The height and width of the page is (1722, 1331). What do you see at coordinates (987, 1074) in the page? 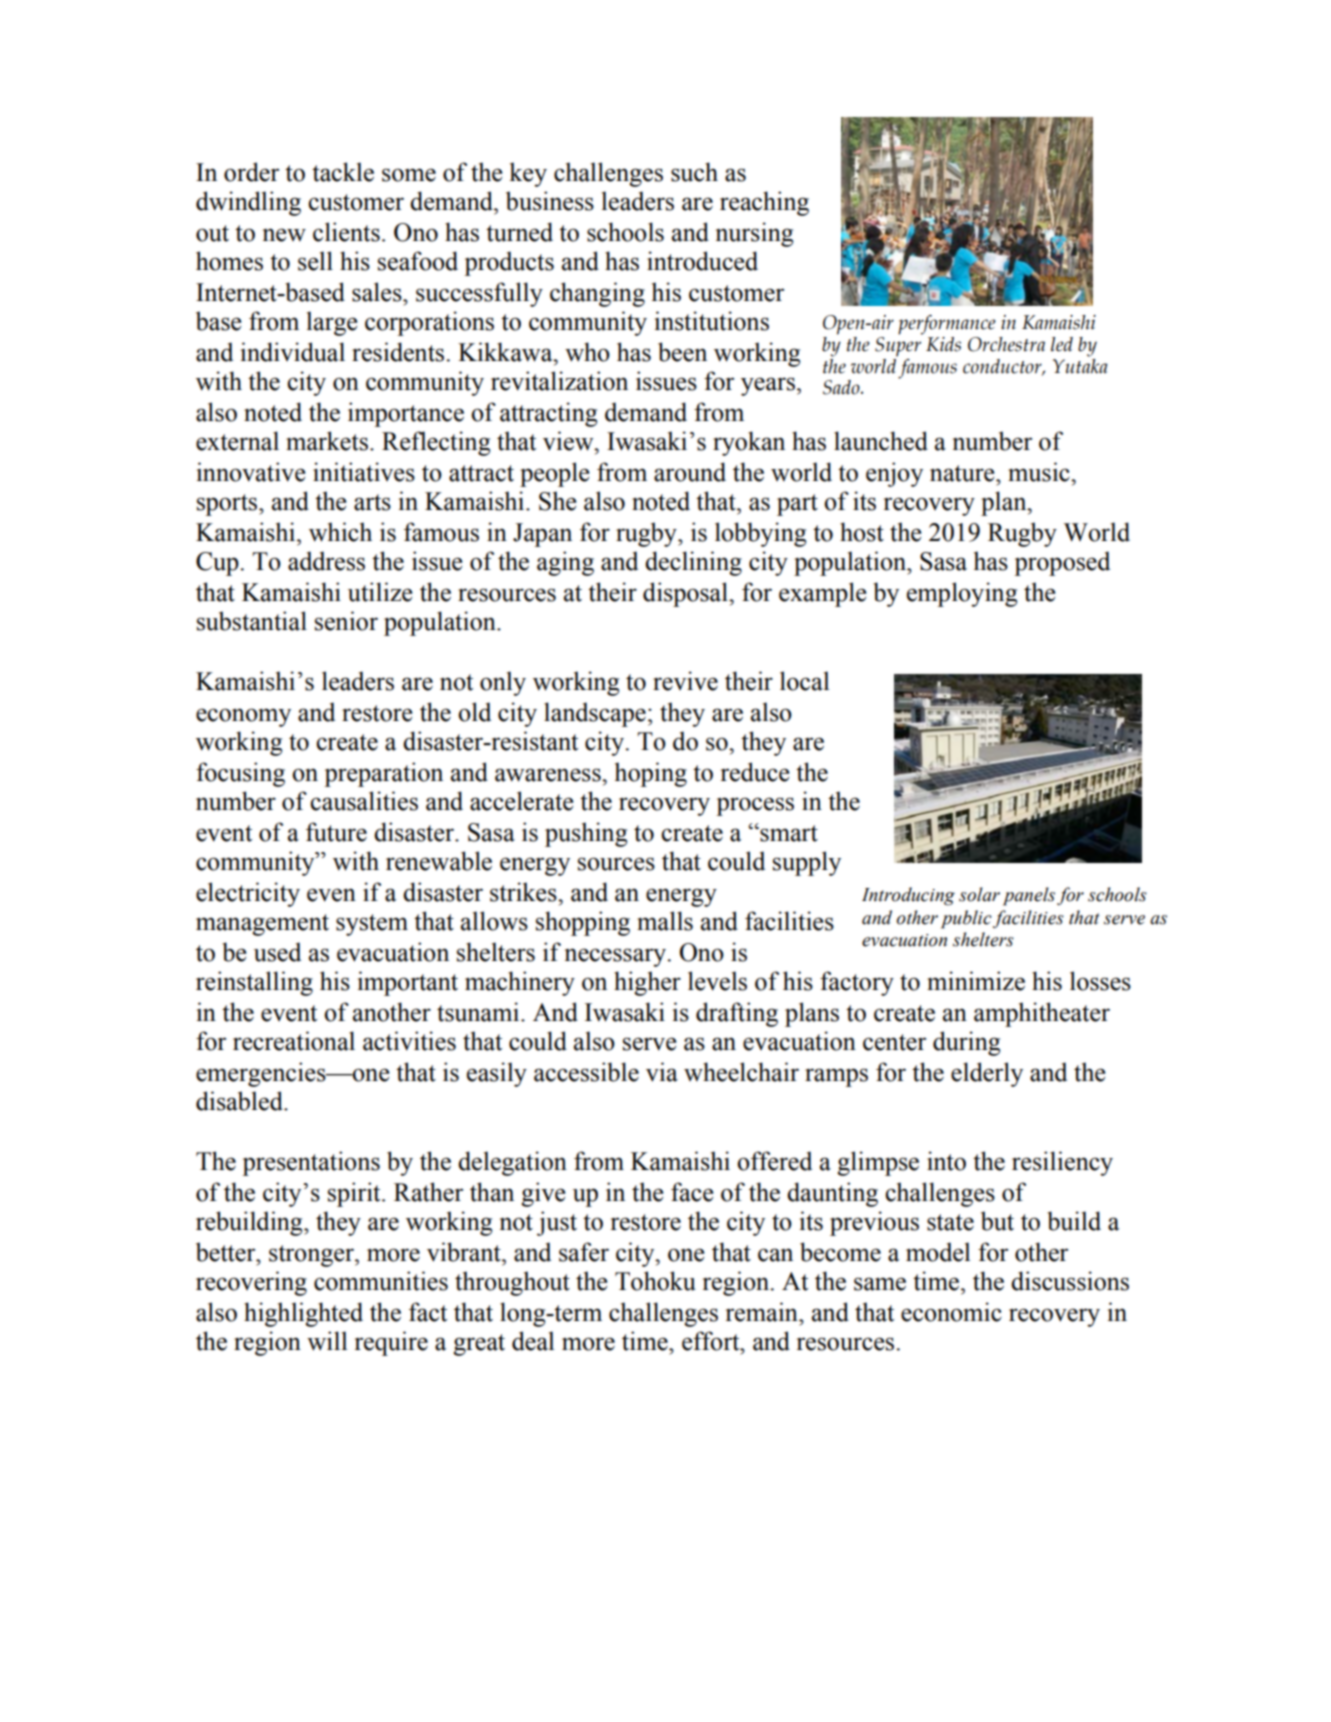
I see `elderly` at bounding box center [987, 1074].
